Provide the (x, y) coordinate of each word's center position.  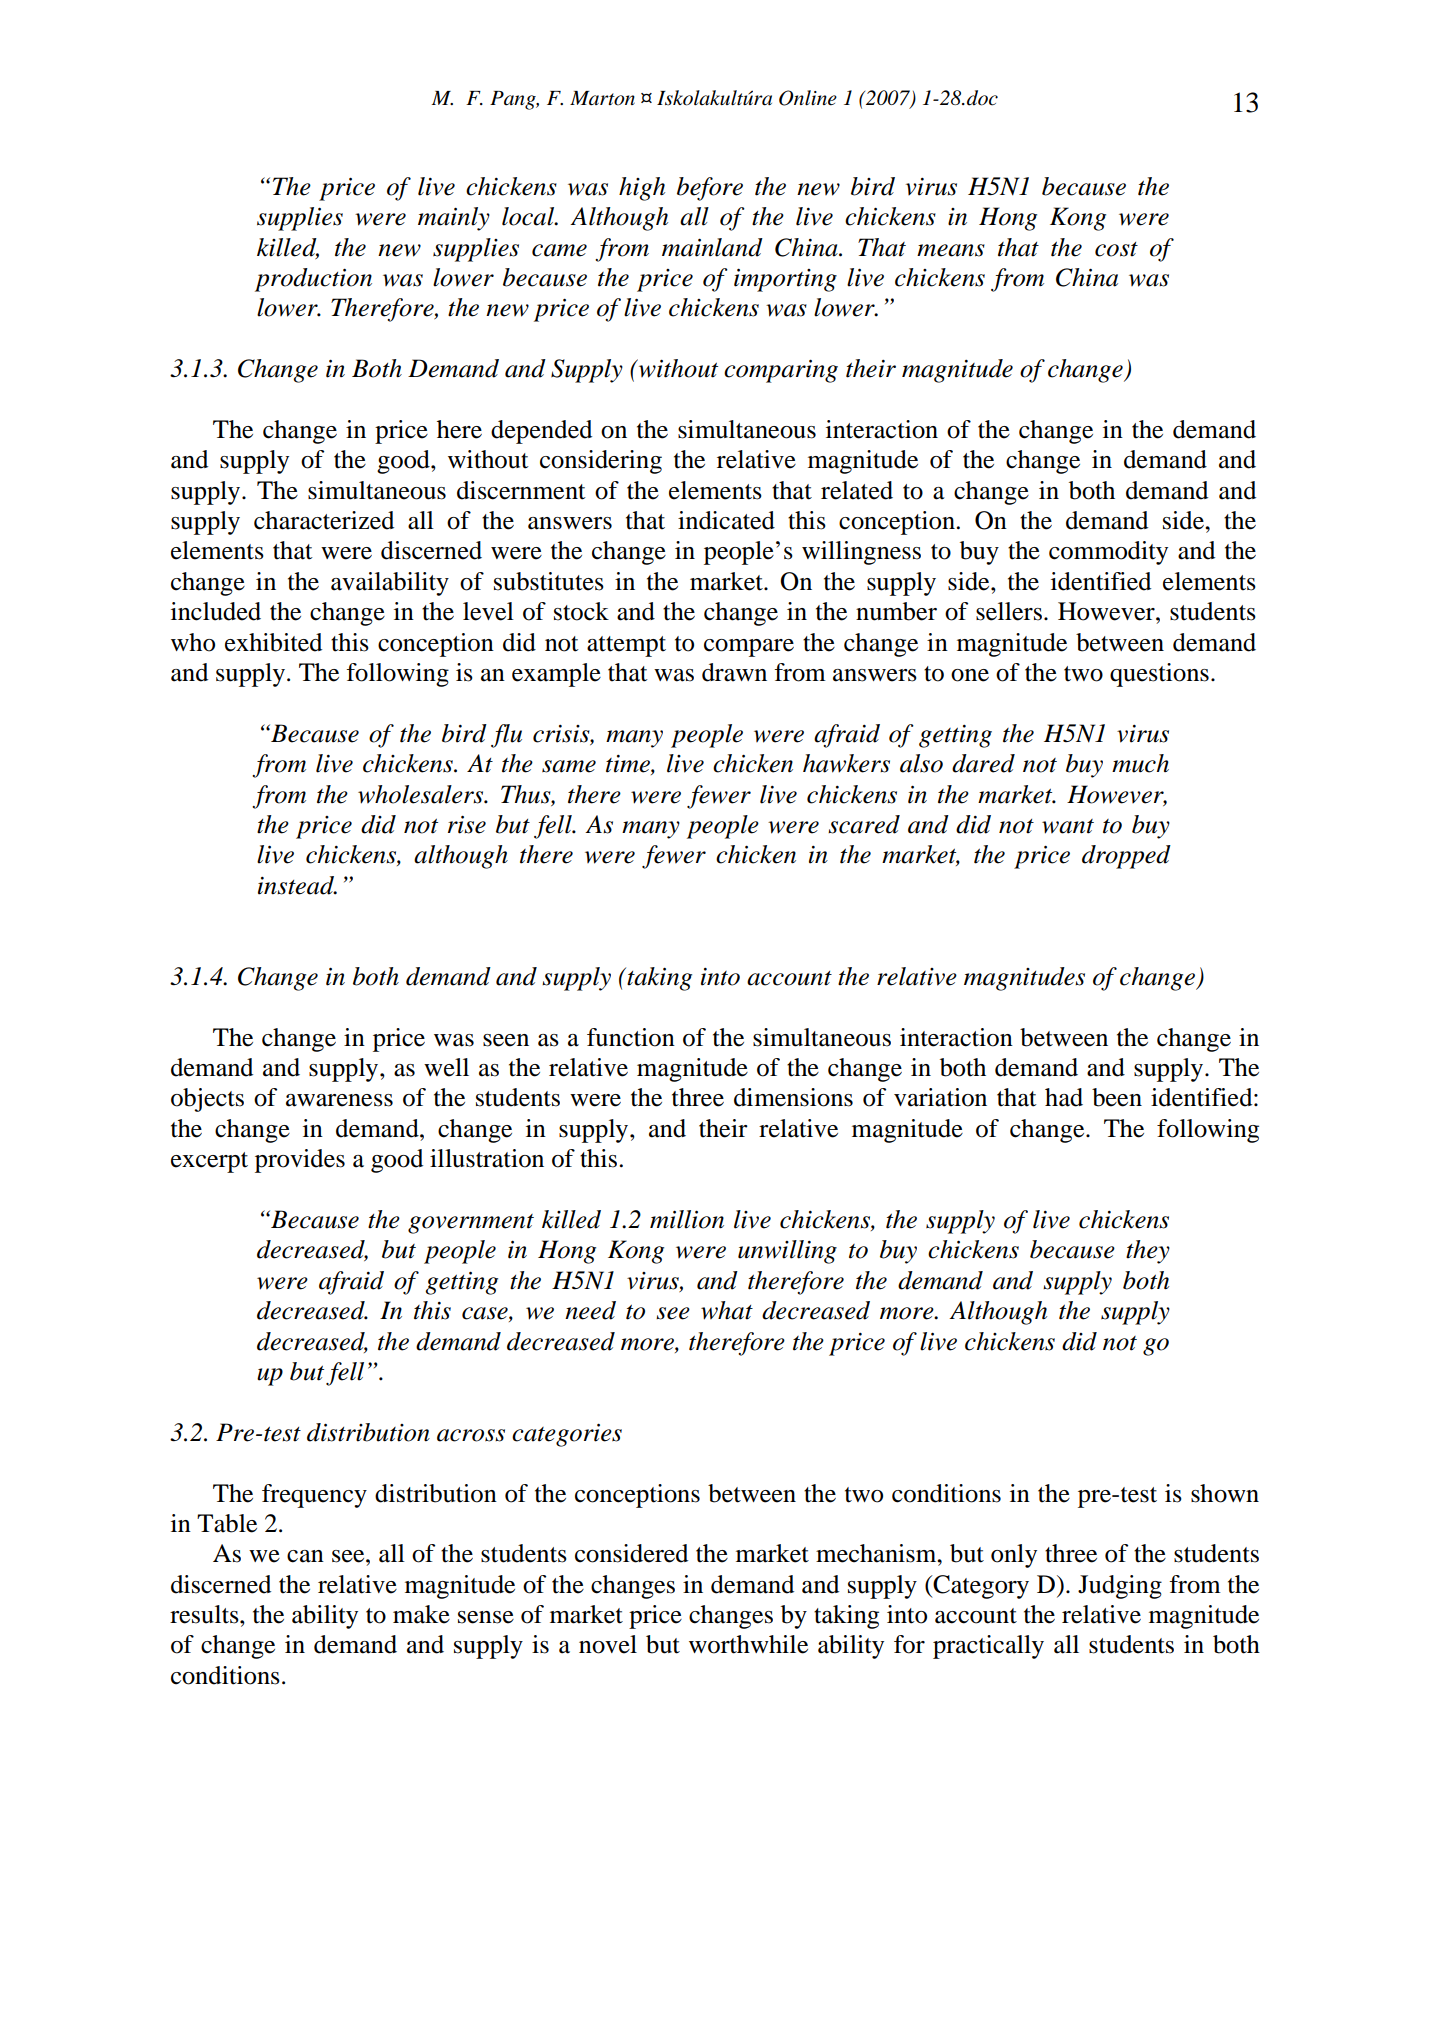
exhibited (273, 642)
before (710, 189)
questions (1159, 675)
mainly (454, 219)
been (1117, 1097)
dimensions (793, 1097)
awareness (339, 1100)
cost (1116, 249)
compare (749, 648)
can (305, 1556)
